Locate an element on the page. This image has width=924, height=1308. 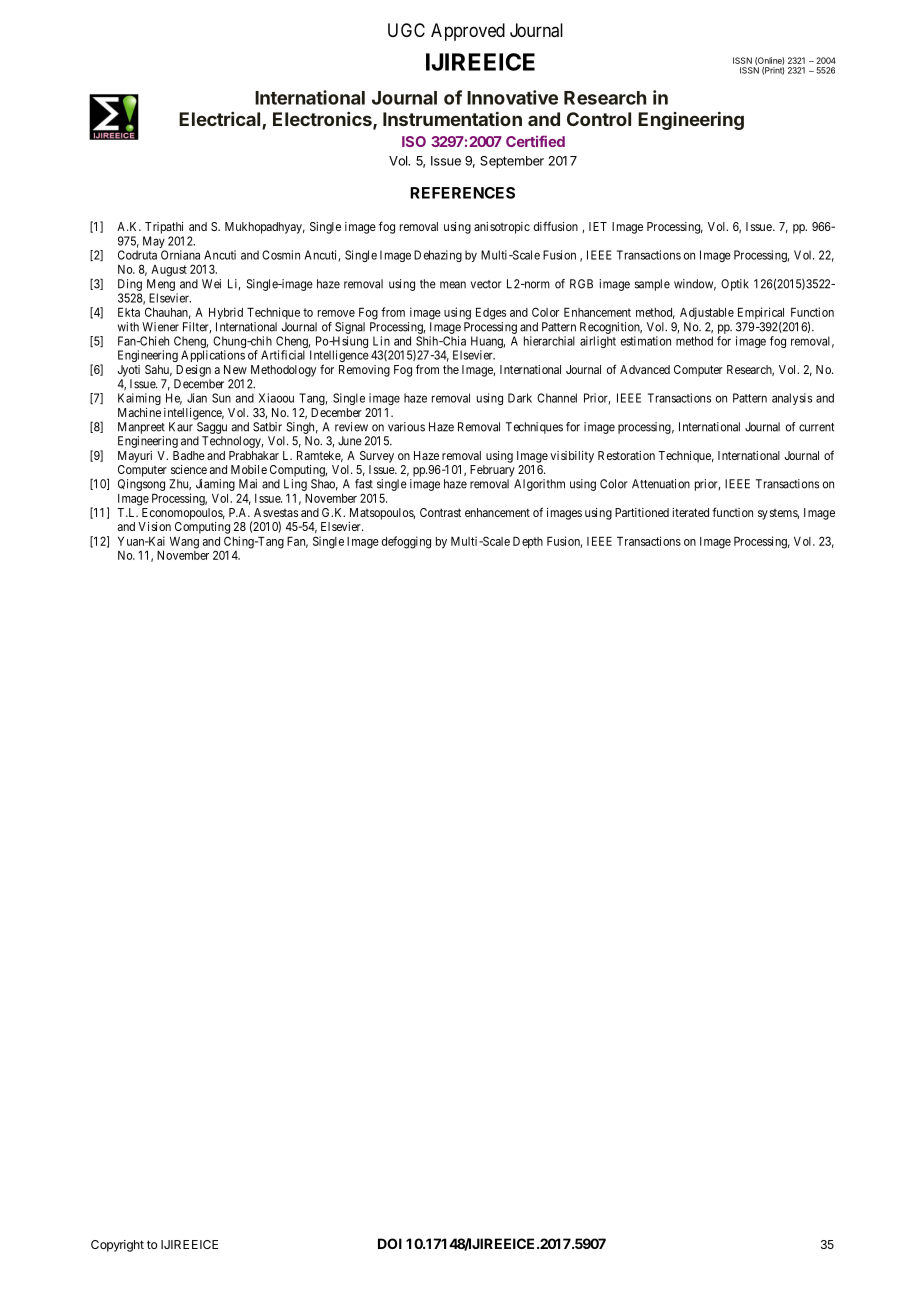
Control is located at coordinates (599, 119).
